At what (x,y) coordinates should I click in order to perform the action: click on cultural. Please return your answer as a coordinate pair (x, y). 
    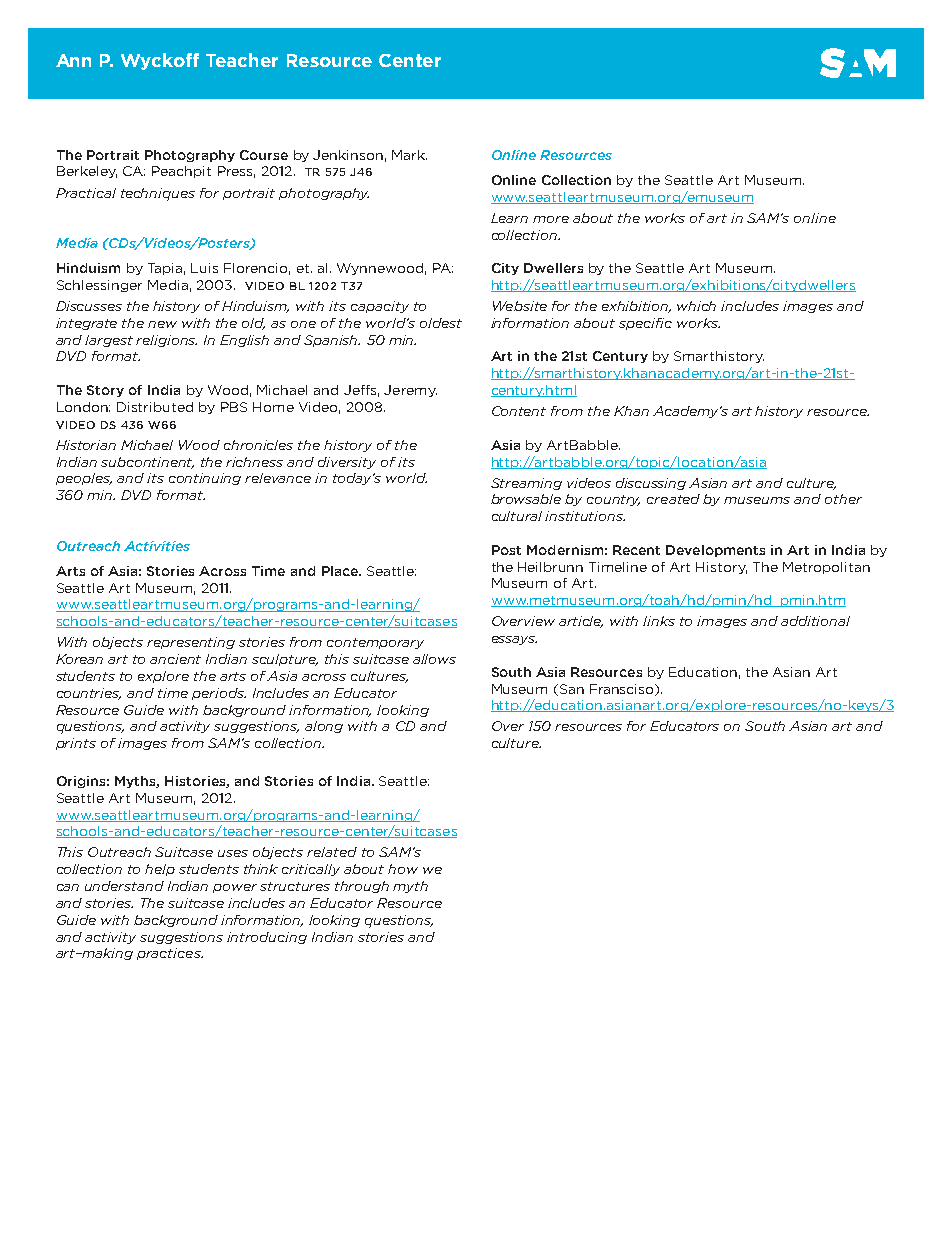
    Looking at the image, I should click on (517, 516).
